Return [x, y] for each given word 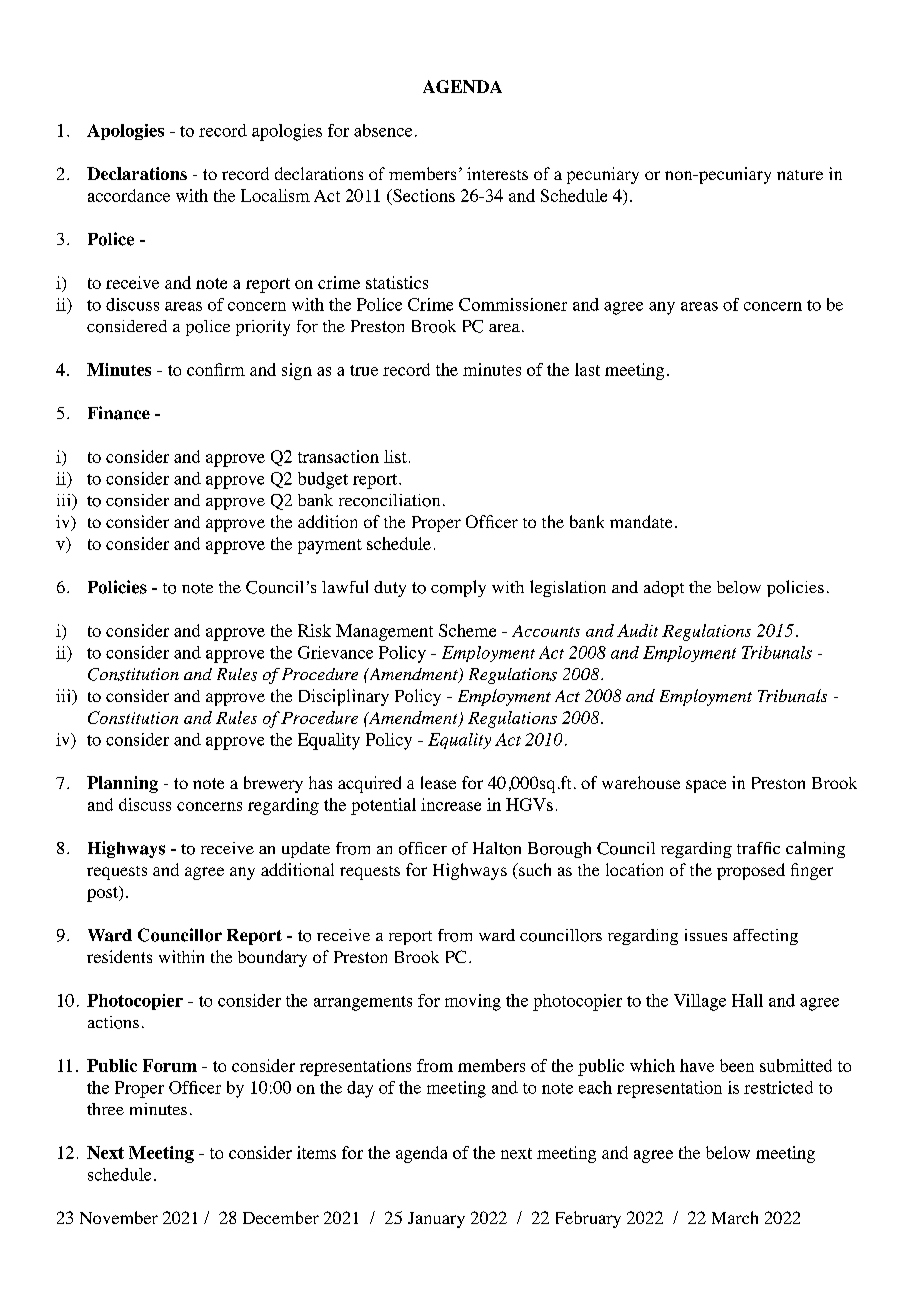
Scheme [467, 630]
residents [119, 956]
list [395, 456]
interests [497, 173]
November [119, 1217]
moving [473, 1002]
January [436, 1220]
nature [800, 175]
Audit [637, 630]
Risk [314, 630]
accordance [129, 195]
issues [706, 935]
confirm [216, 369]
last [587, 369]
